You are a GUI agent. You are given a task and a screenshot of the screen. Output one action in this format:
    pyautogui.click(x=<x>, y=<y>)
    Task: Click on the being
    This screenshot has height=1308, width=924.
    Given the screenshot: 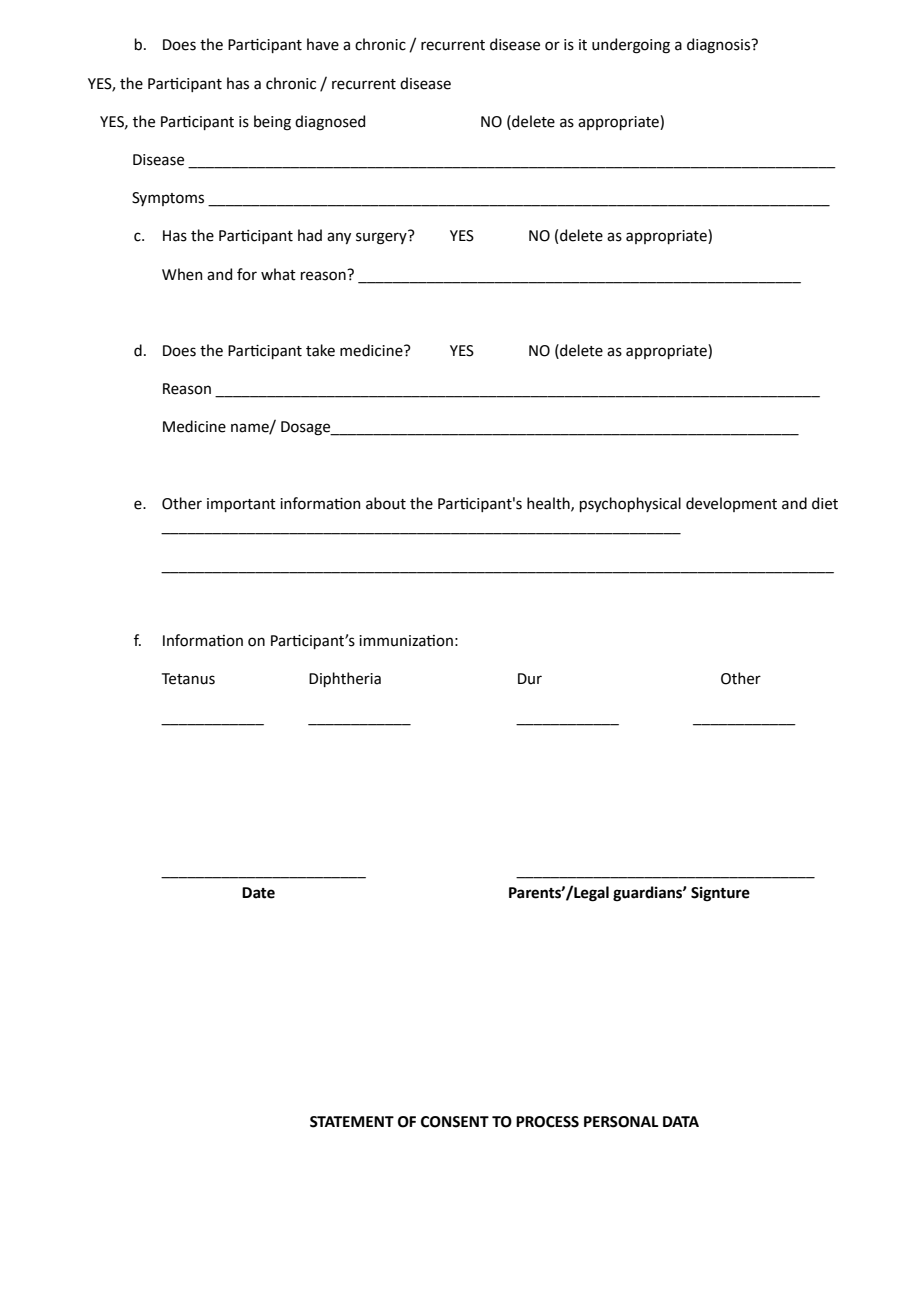 What is the action you would take?
    pyautogui.click(x=272, y=123)
